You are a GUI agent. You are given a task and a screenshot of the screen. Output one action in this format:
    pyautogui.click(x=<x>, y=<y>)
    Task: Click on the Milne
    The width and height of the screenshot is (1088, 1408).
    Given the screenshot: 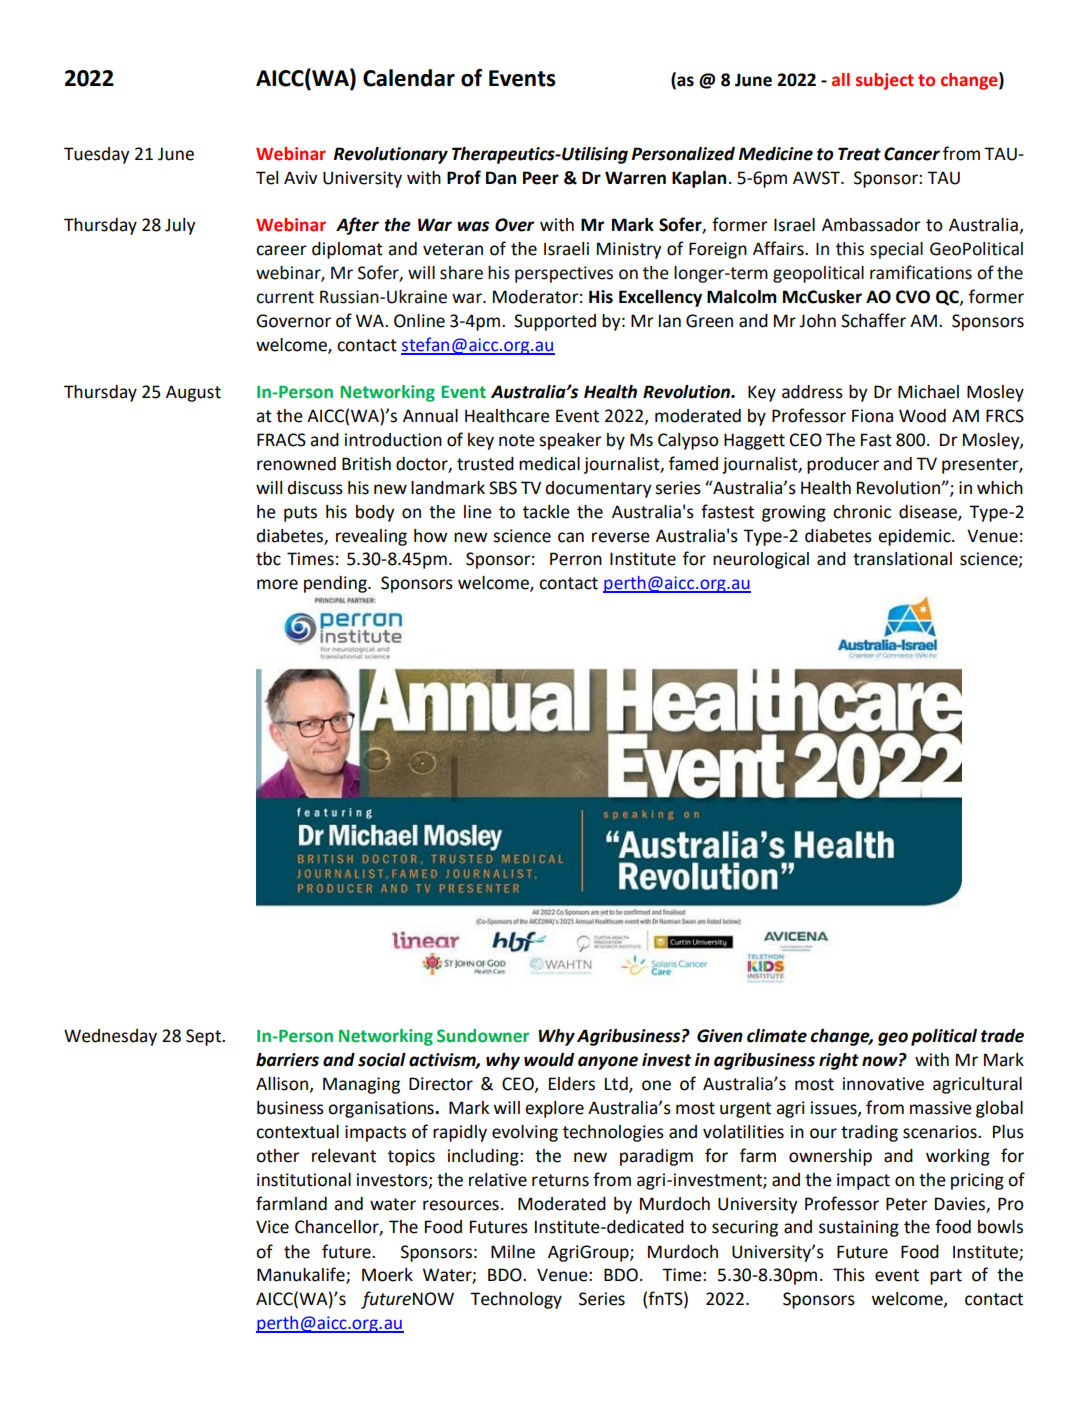 What is the action you would take?
    pyautogui.click(x=513, y=1252)
